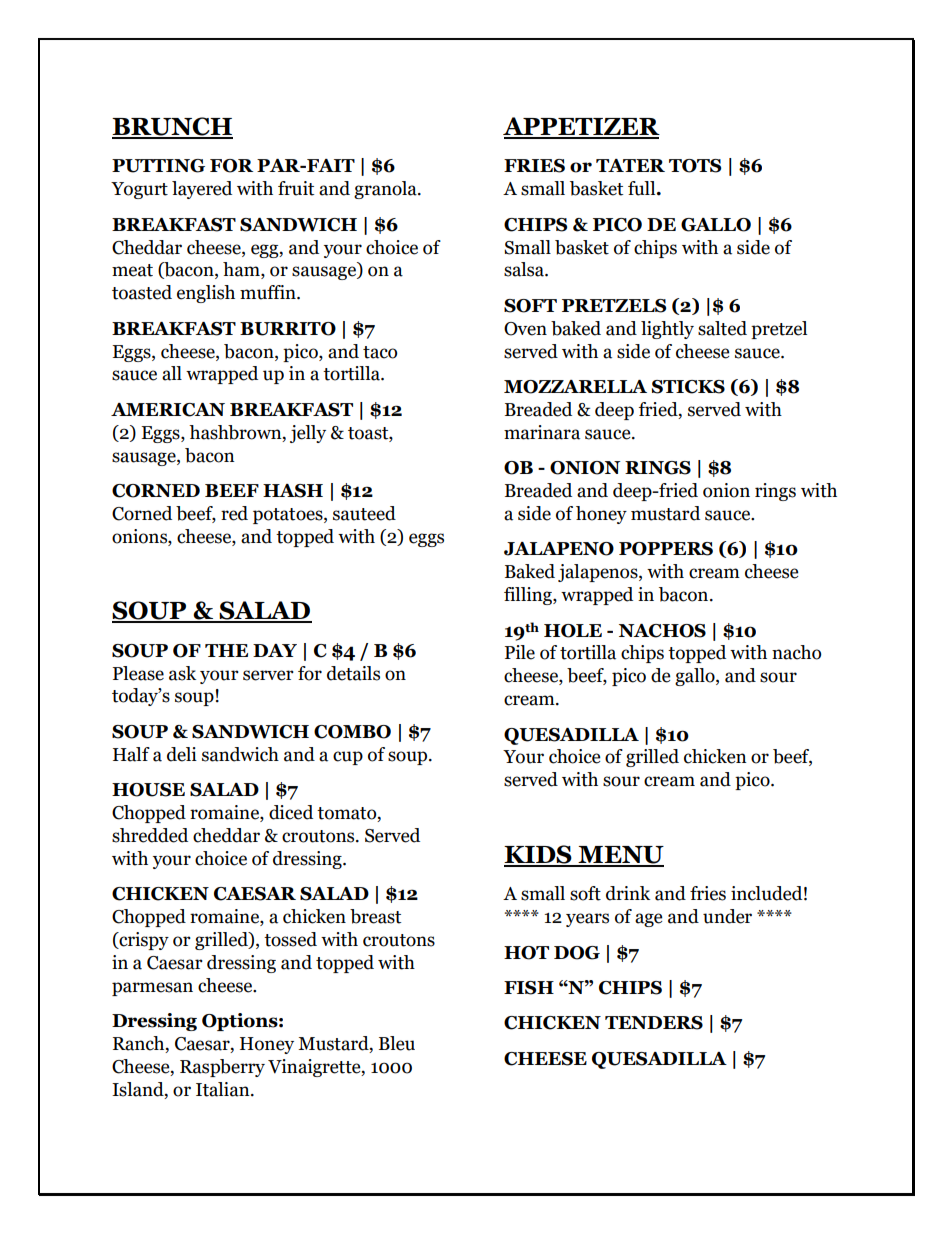 The image size is (952, 1233). What do you see at coordinates (630, 165) in the screenshot?
I see `TATER` at bounding box center [630, 165].
